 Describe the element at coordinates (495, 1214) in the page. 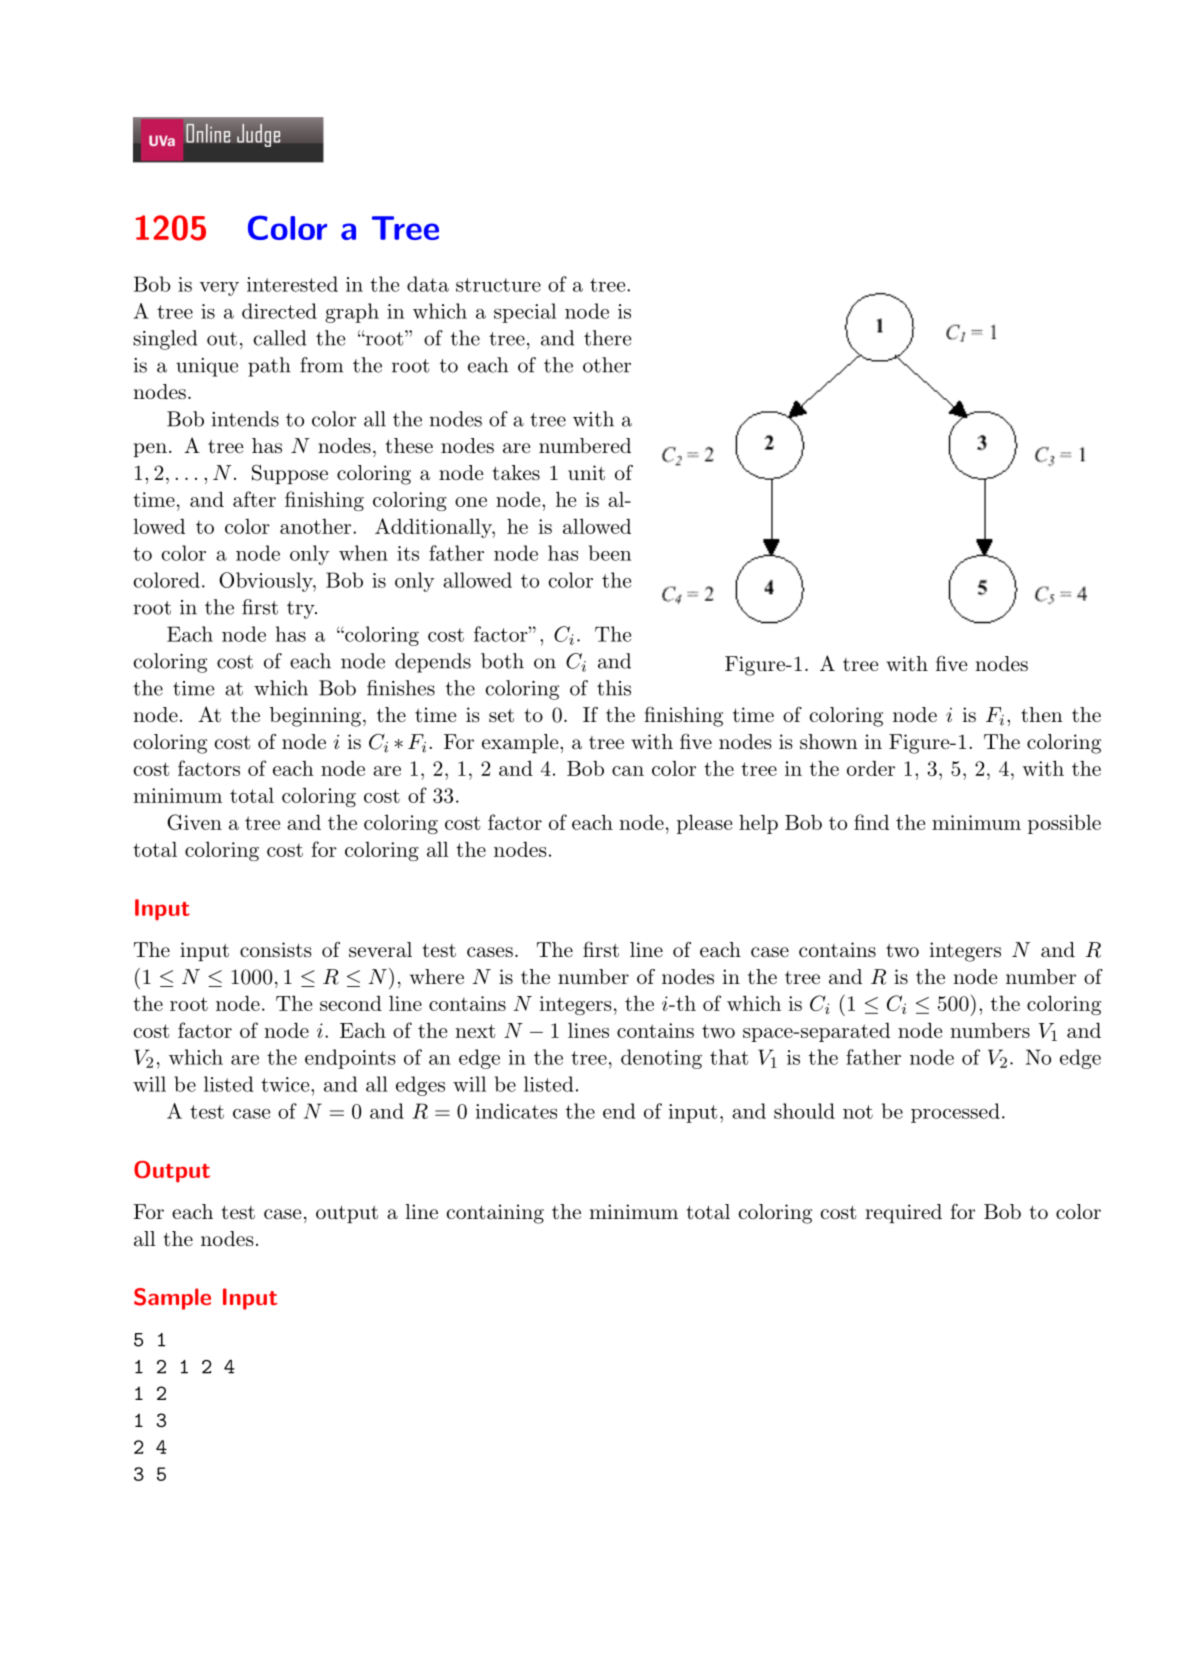

I see `containing` at that location.
